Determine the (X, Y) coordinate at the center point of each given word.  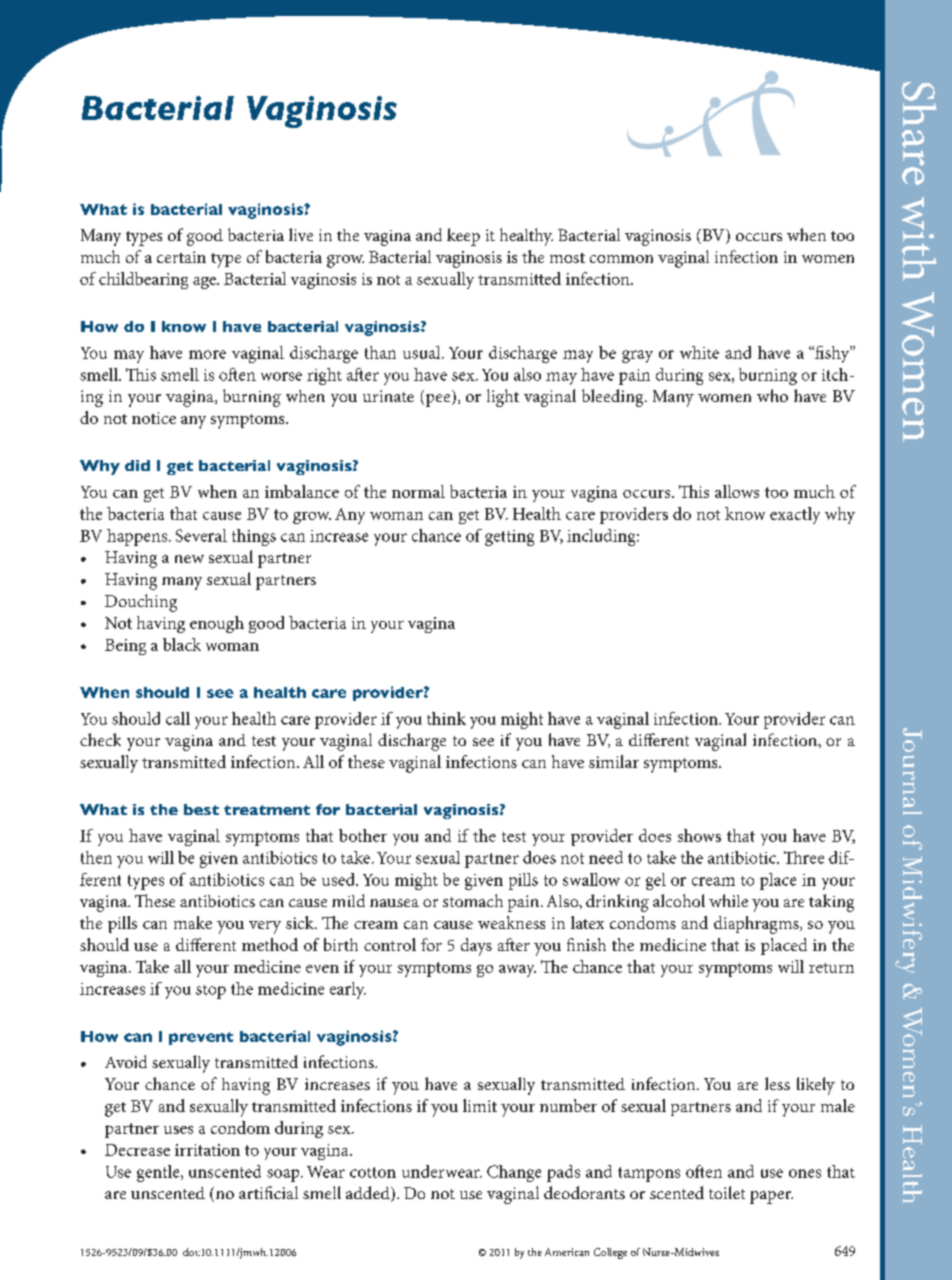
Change (514, 1173)
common (621, 259)
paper (771, 1197)
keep (463, 237)
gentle (159, 1173)
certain (181, 257)
